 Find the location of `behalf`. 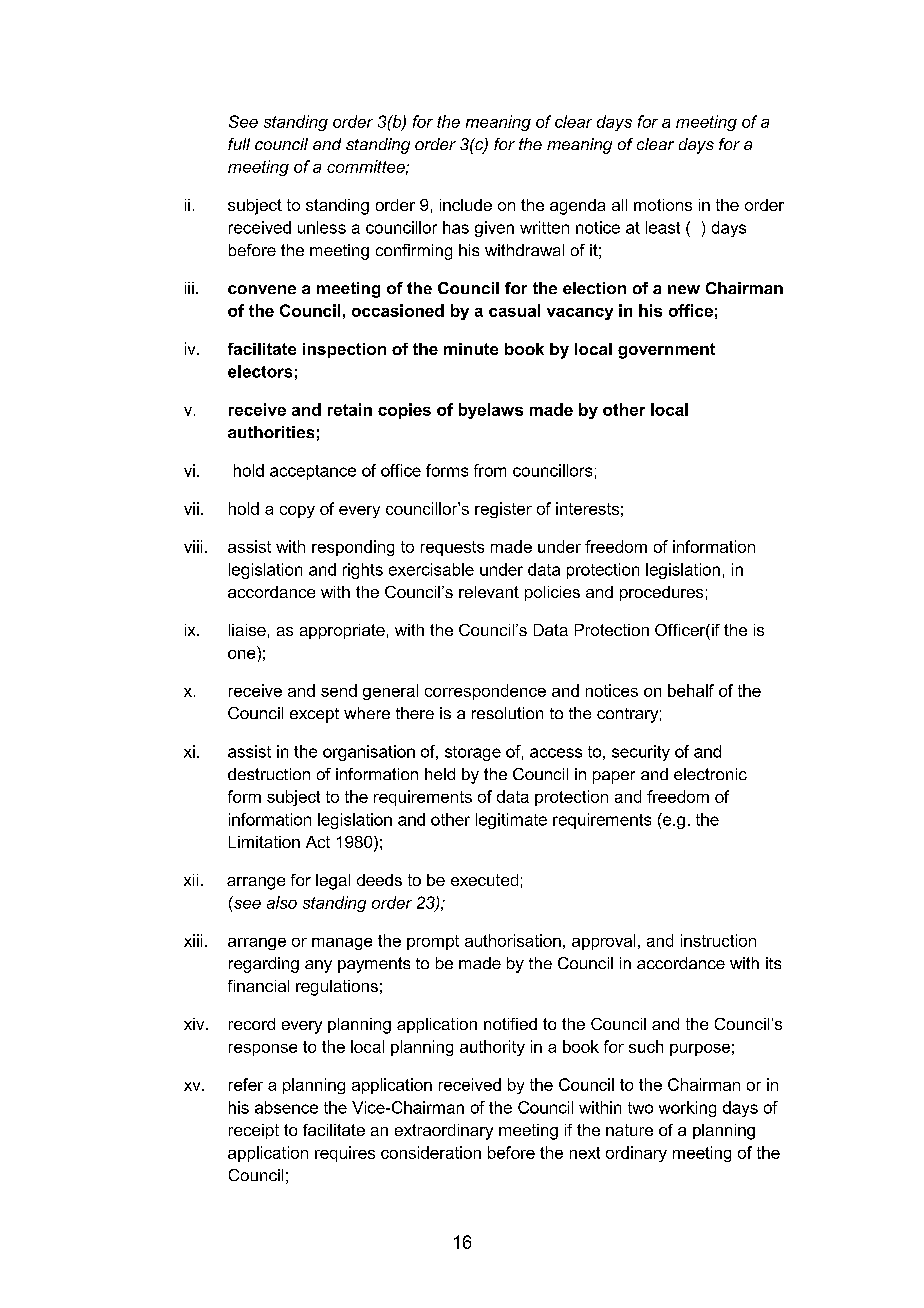

behalf is located at coordinates (691, 690).
